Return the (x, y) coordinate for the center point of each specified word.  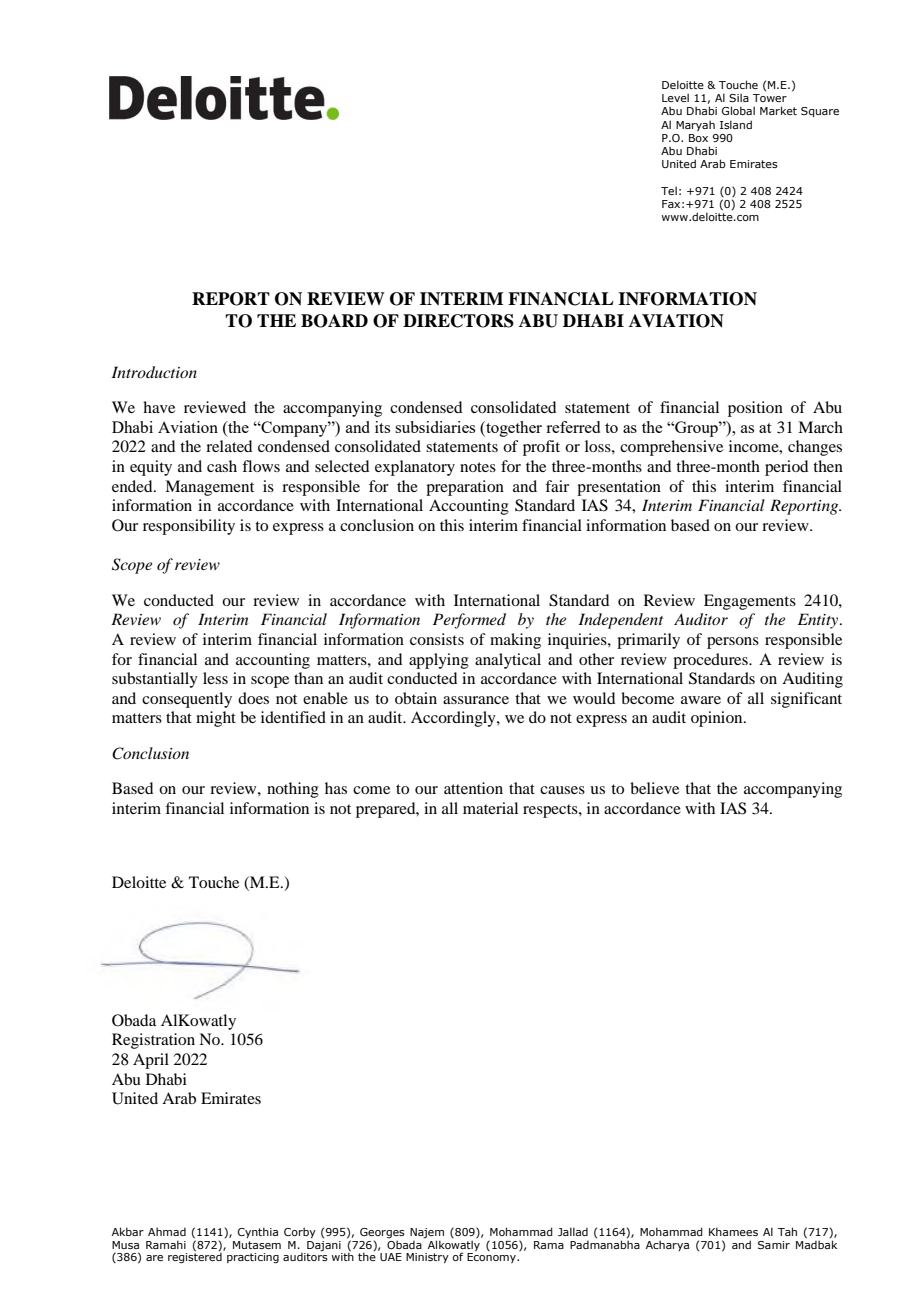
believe (654, 788)
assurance (476, 700)
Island (736, 124)
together (513, 429)
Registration (153, 1041)
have (159, 407)
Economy (492, 1258)
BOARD (334, 321)
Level (675, 97)
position (755, 409)
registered (196, 1257)
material (490, 808)
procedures (711, 661)
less (215, 678)
